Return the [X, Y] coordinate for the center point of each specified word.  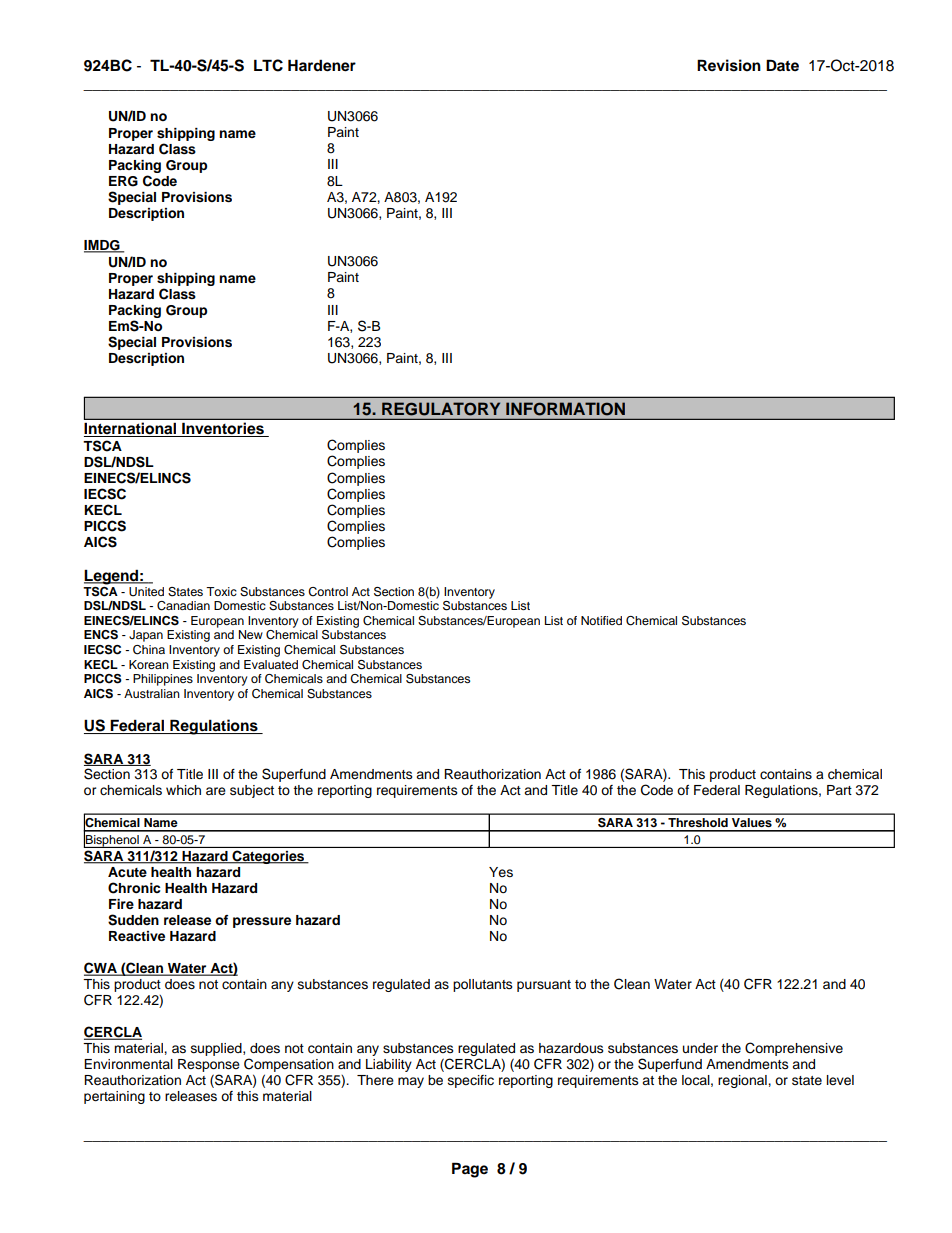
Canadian [183, 606]
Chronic [134, 888]
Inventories [223, 429]
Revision [729, 65]
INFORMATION [565, 409]
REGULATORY [441, 409]
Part [839, 790]
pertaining [114, 1097]
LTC [268, 65]
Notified [601, 620]
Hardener [322, 65]
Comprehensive [794, 1049]
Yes [501, 872]
